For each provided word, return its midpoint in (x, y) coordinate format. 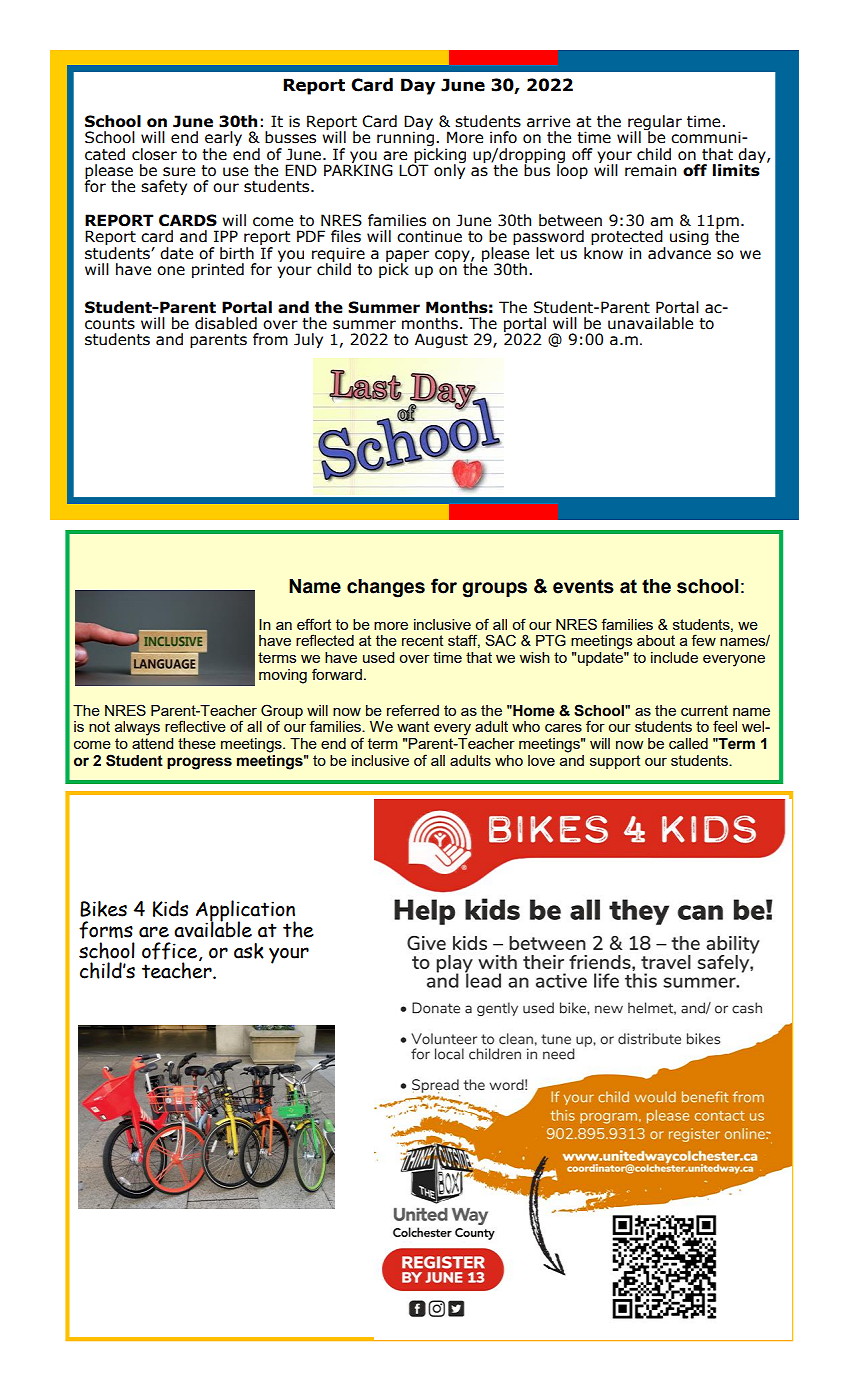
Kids (170, 908)
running (405, 139)
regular (655, 124)
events (583, 586)
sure (179, 172)
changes (386, 588)
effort (314, 624)
